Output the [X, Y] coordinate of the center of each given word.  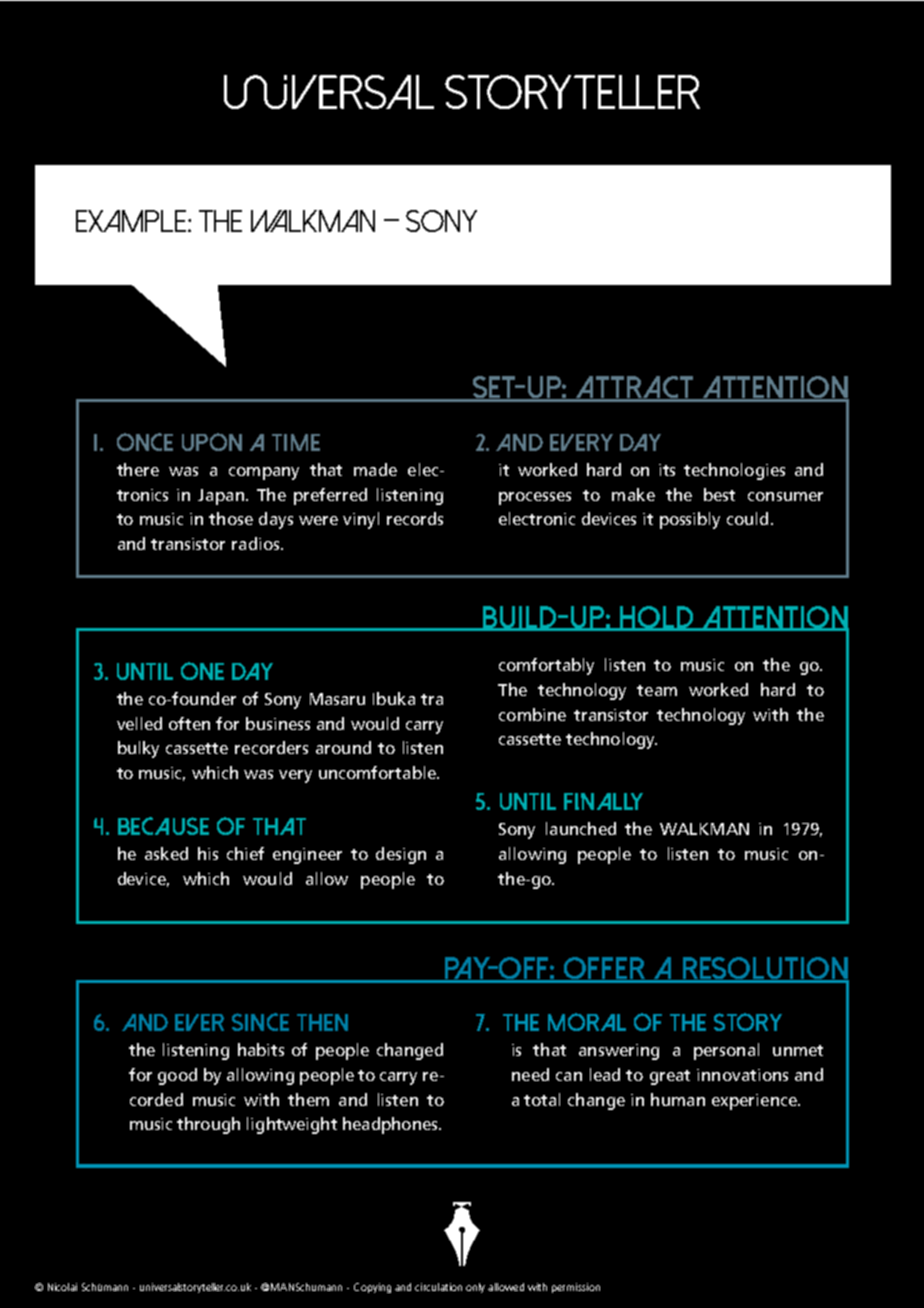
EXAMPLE [132, 221]
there [138, 469]
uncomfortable [378, 772]
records [415, 518]
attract [635, 388]
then [322, 1022]
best [719, 494]
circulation [438, 1287]
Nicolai [62, 1287]
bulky [138, 749]
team [657, 690]
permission [576, 1288]
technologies [734, 471]
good [177, 1076]
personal [726, 1051]
